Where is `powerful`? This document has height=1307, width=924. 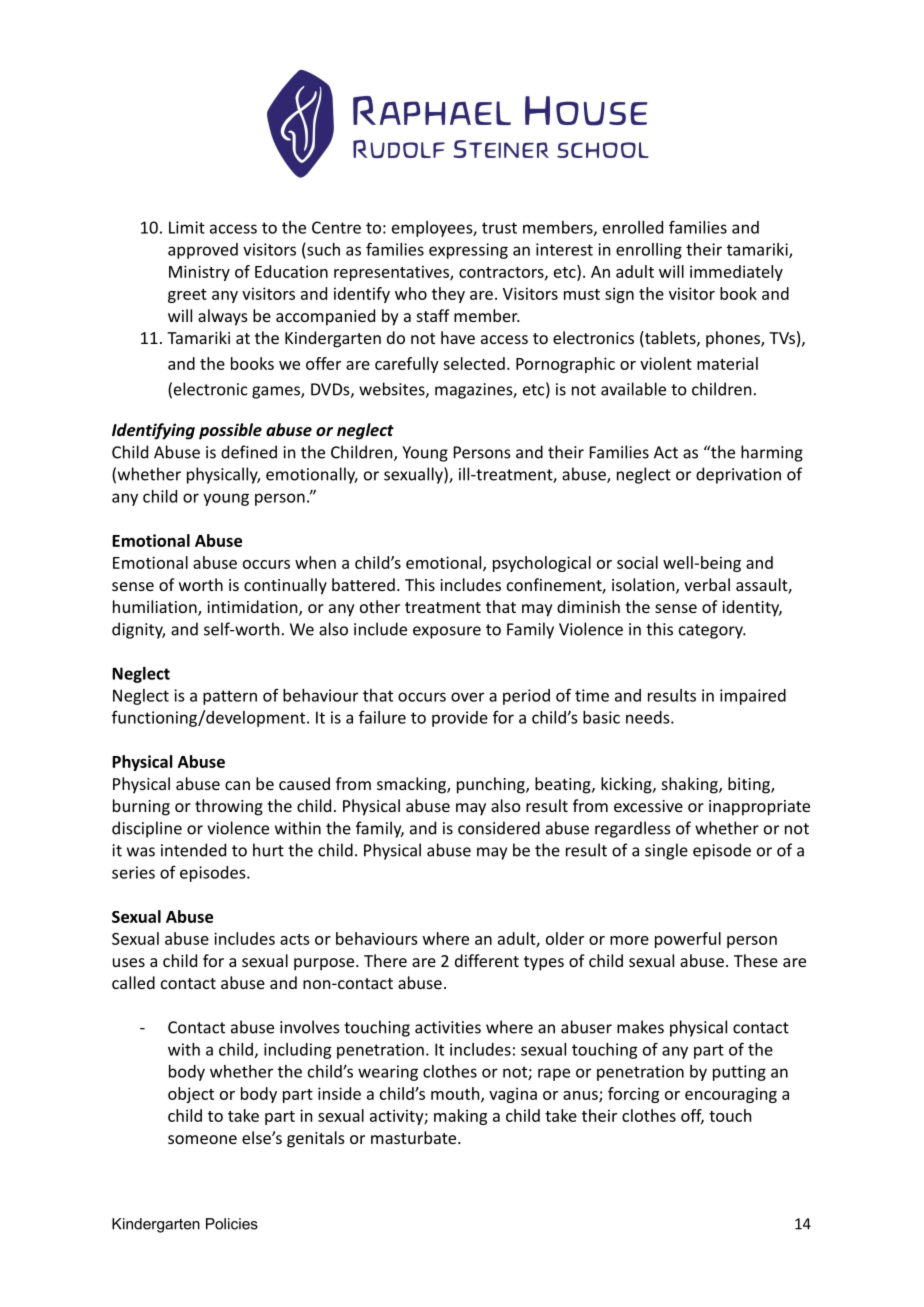
powerful is located at coordinates (688, 940).
